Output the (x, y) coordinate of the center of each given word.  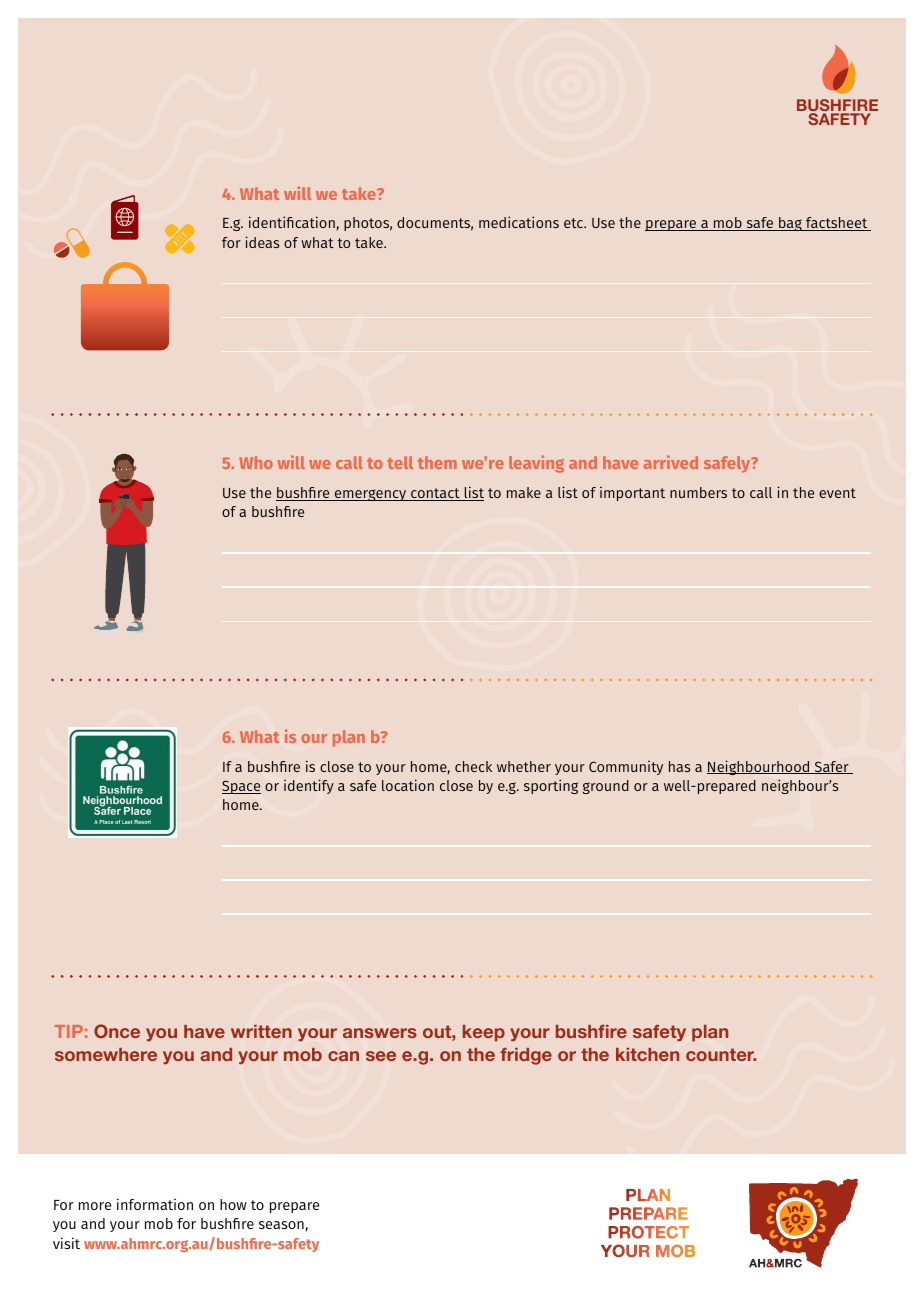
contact (435, 494)
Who (256, 462)
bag (790, 224)
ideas (262, 242)
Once (117, 1031)
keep (484, 1033)
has (680, 766)
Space (241, 787)
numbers (698, 492)
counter (721, 1054)
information (155, 1204)
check (473, 766)
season (282, 1226)
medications (519, 222)
